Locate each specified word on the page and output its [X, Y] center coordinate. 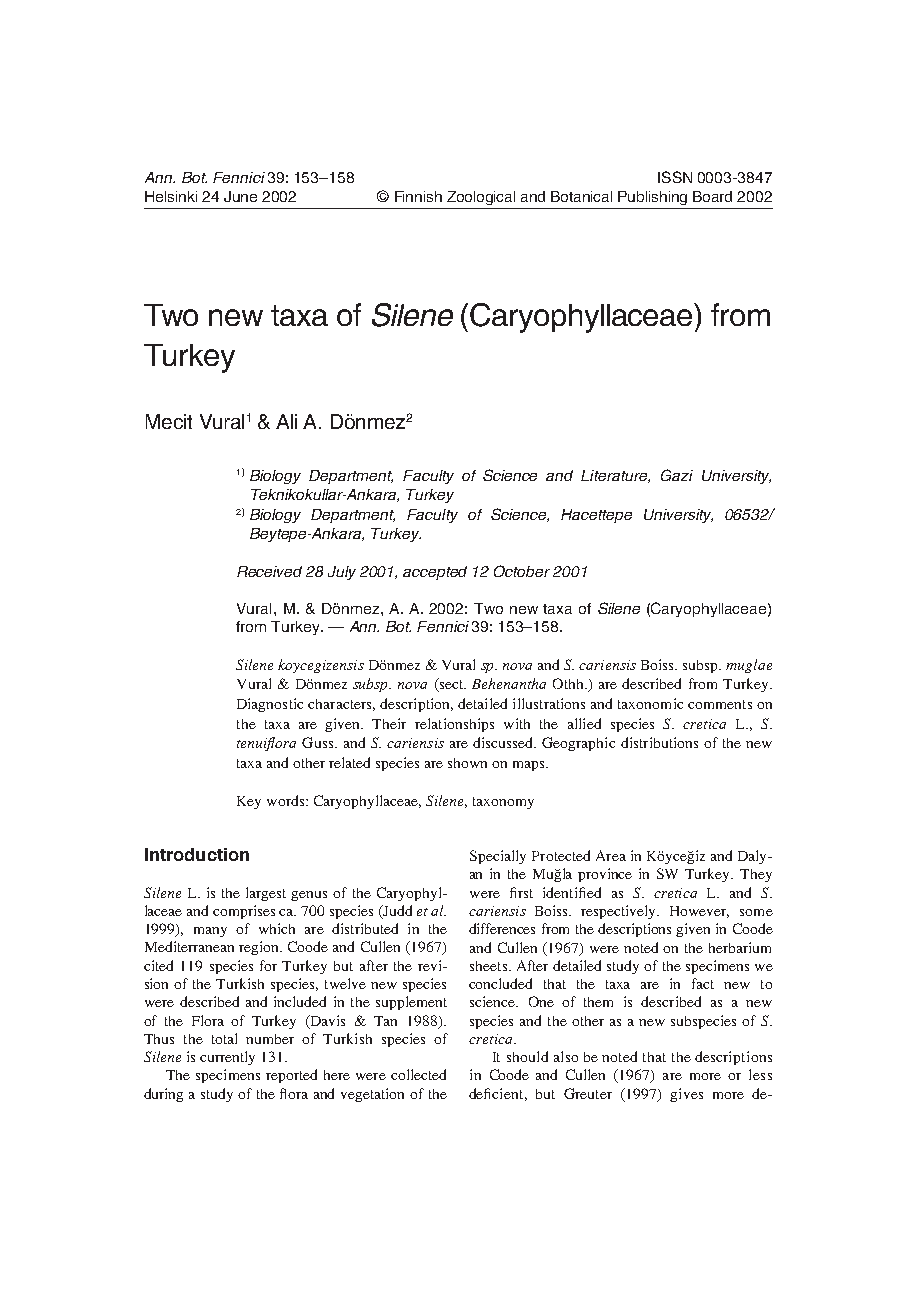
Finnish [418, 196]
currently [227, 1058]
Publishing [652, 198]
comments [720, 704]
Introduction [197, 854]
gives [686, 1095]
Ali [286, 421]
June [240, 196]
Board [712, 196]
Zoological [481, 198]
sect [451, 685]
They [756, 875]
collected [418, 1074]
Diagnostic [270, 705]
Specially [498, 857]
